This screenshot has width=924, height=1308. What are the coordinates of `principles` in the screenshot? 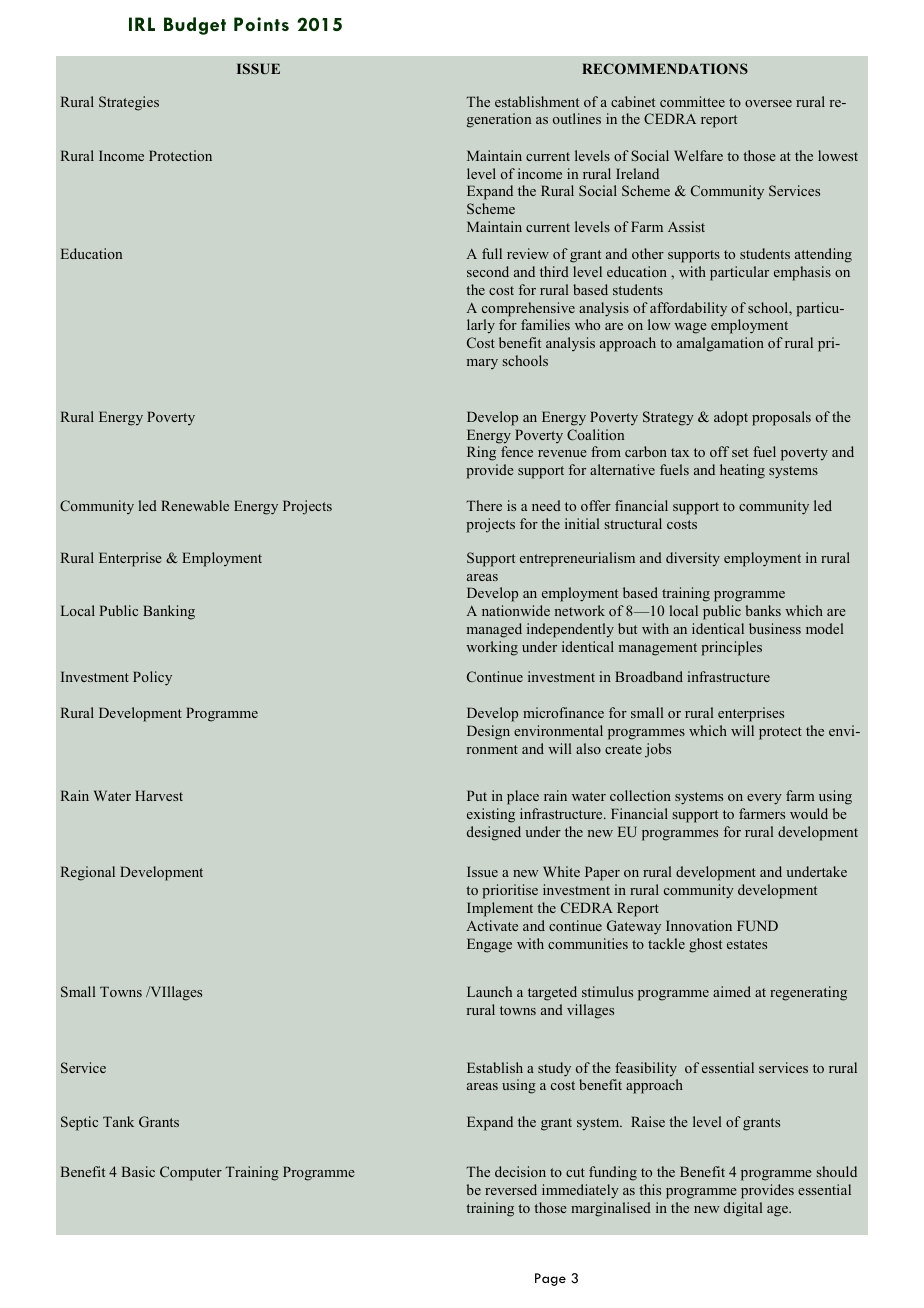 It's located at (731, 648).
